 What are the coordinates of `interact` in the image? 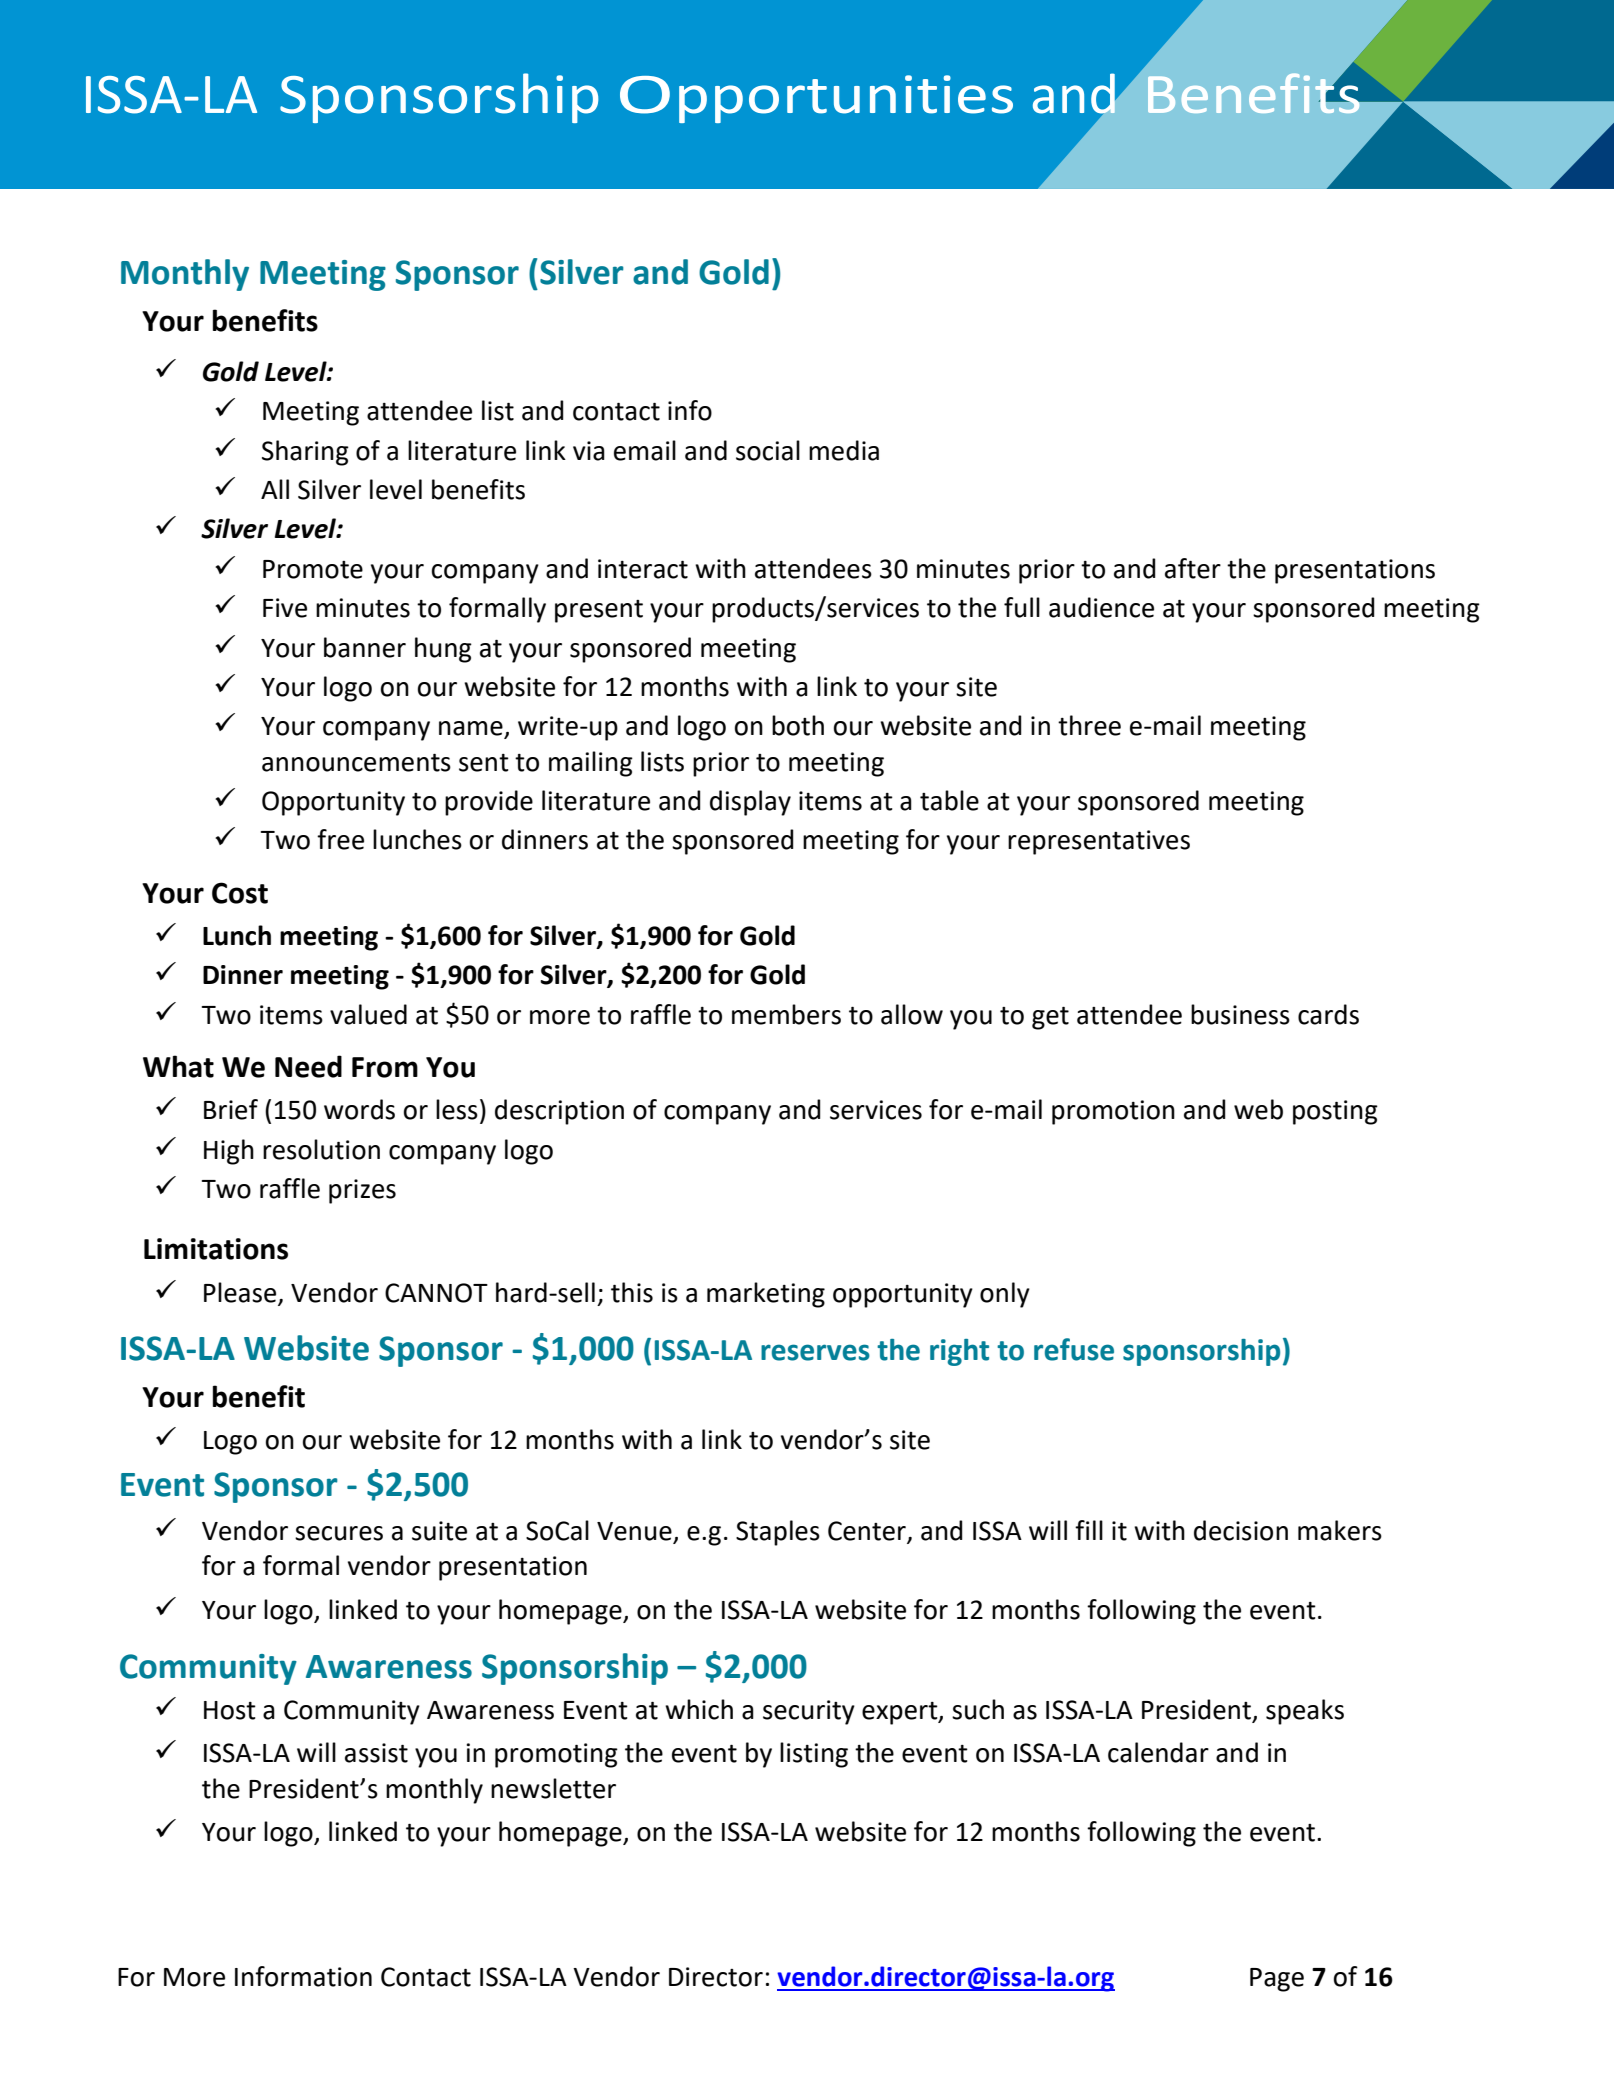 It's located at (643, 569).
